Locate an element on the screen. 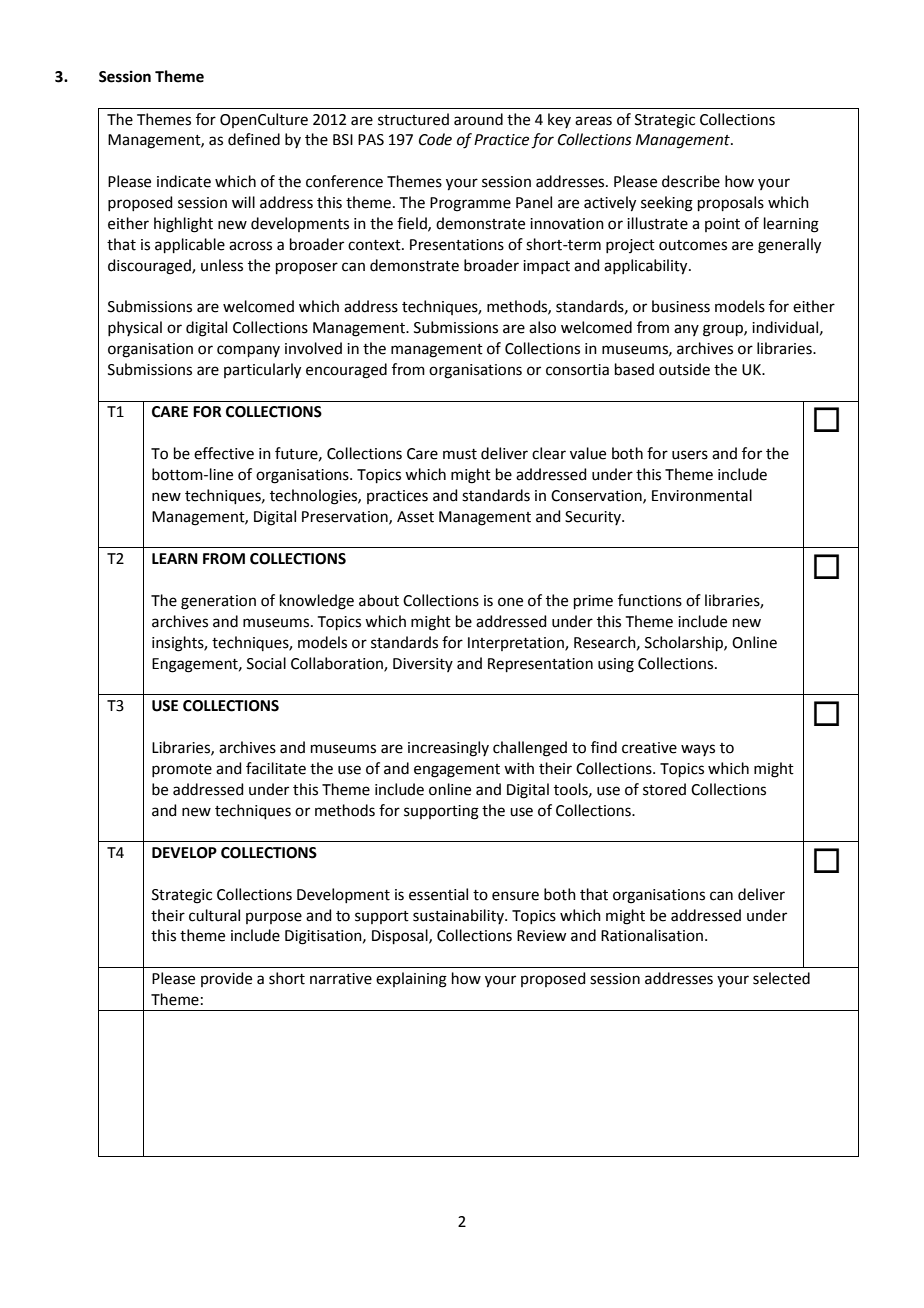 The height and width of the screenshot is (1308, 924). provide is located at coordinates (226, 979).
